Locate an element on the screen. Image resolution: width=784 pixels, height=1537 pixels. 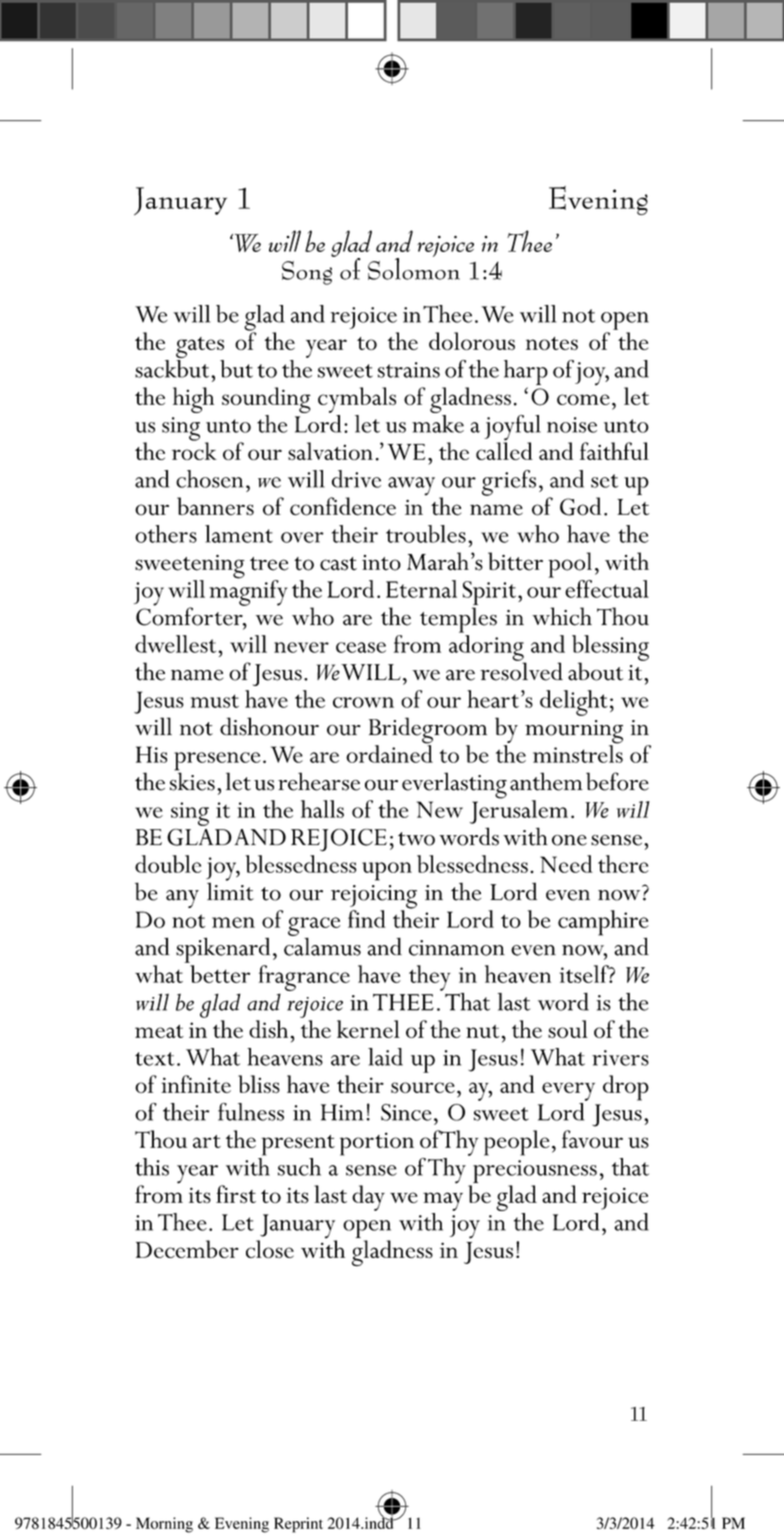
ordained is located at coordinates (389, 753).
